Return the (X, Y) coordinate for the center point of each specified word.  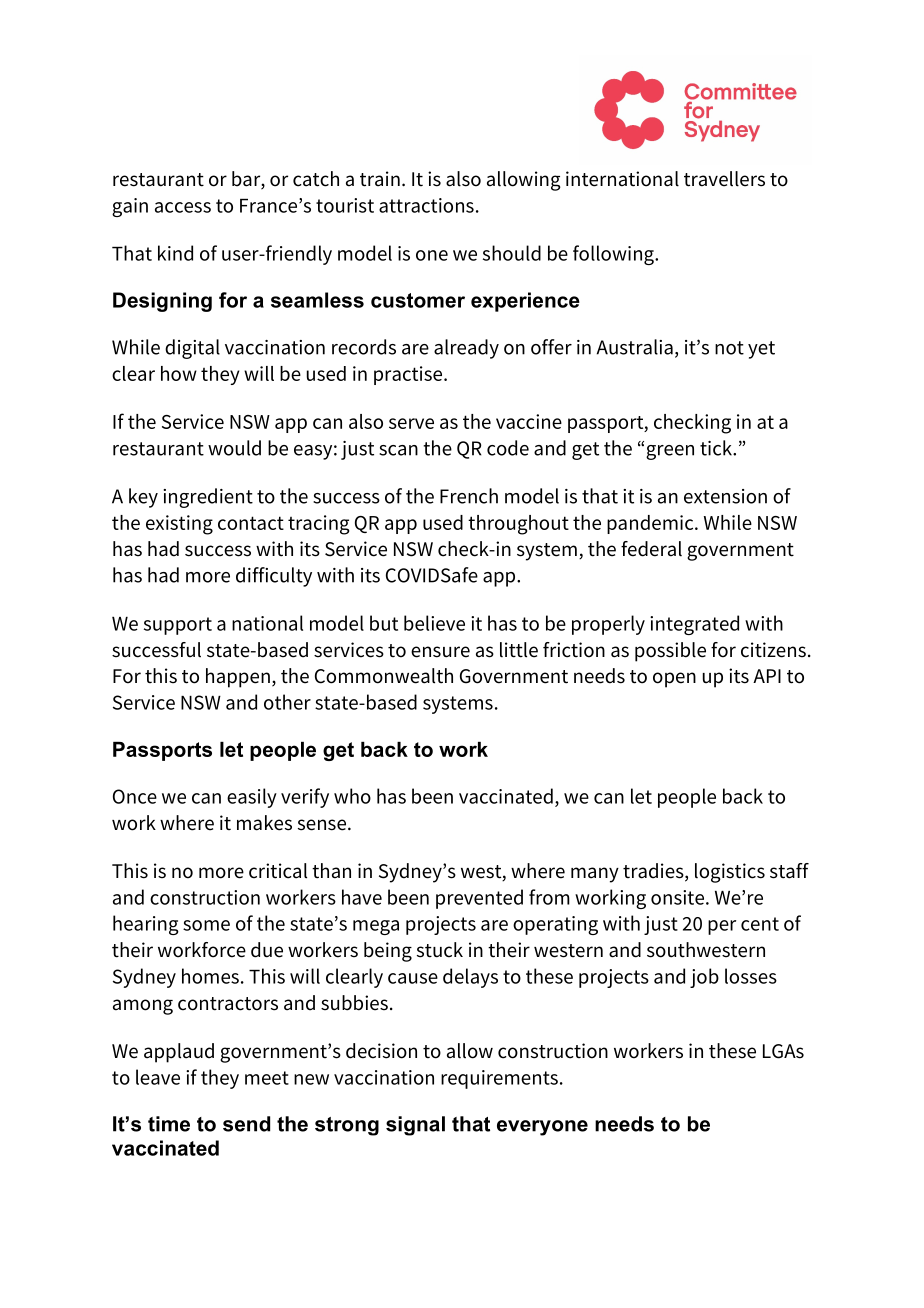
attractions (426, 205)
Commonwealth (384, 676)
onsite (677, 897)
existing (179, 525)
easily (252, 798)
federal (651, 549)
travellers (724, 179)
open (674, 680)
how (179, 373)
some (206, 925)
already (466, 349)
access (183, 207)
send (246, 1124)
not (729, 348)
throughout (518, 525)
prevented (479, 899)
